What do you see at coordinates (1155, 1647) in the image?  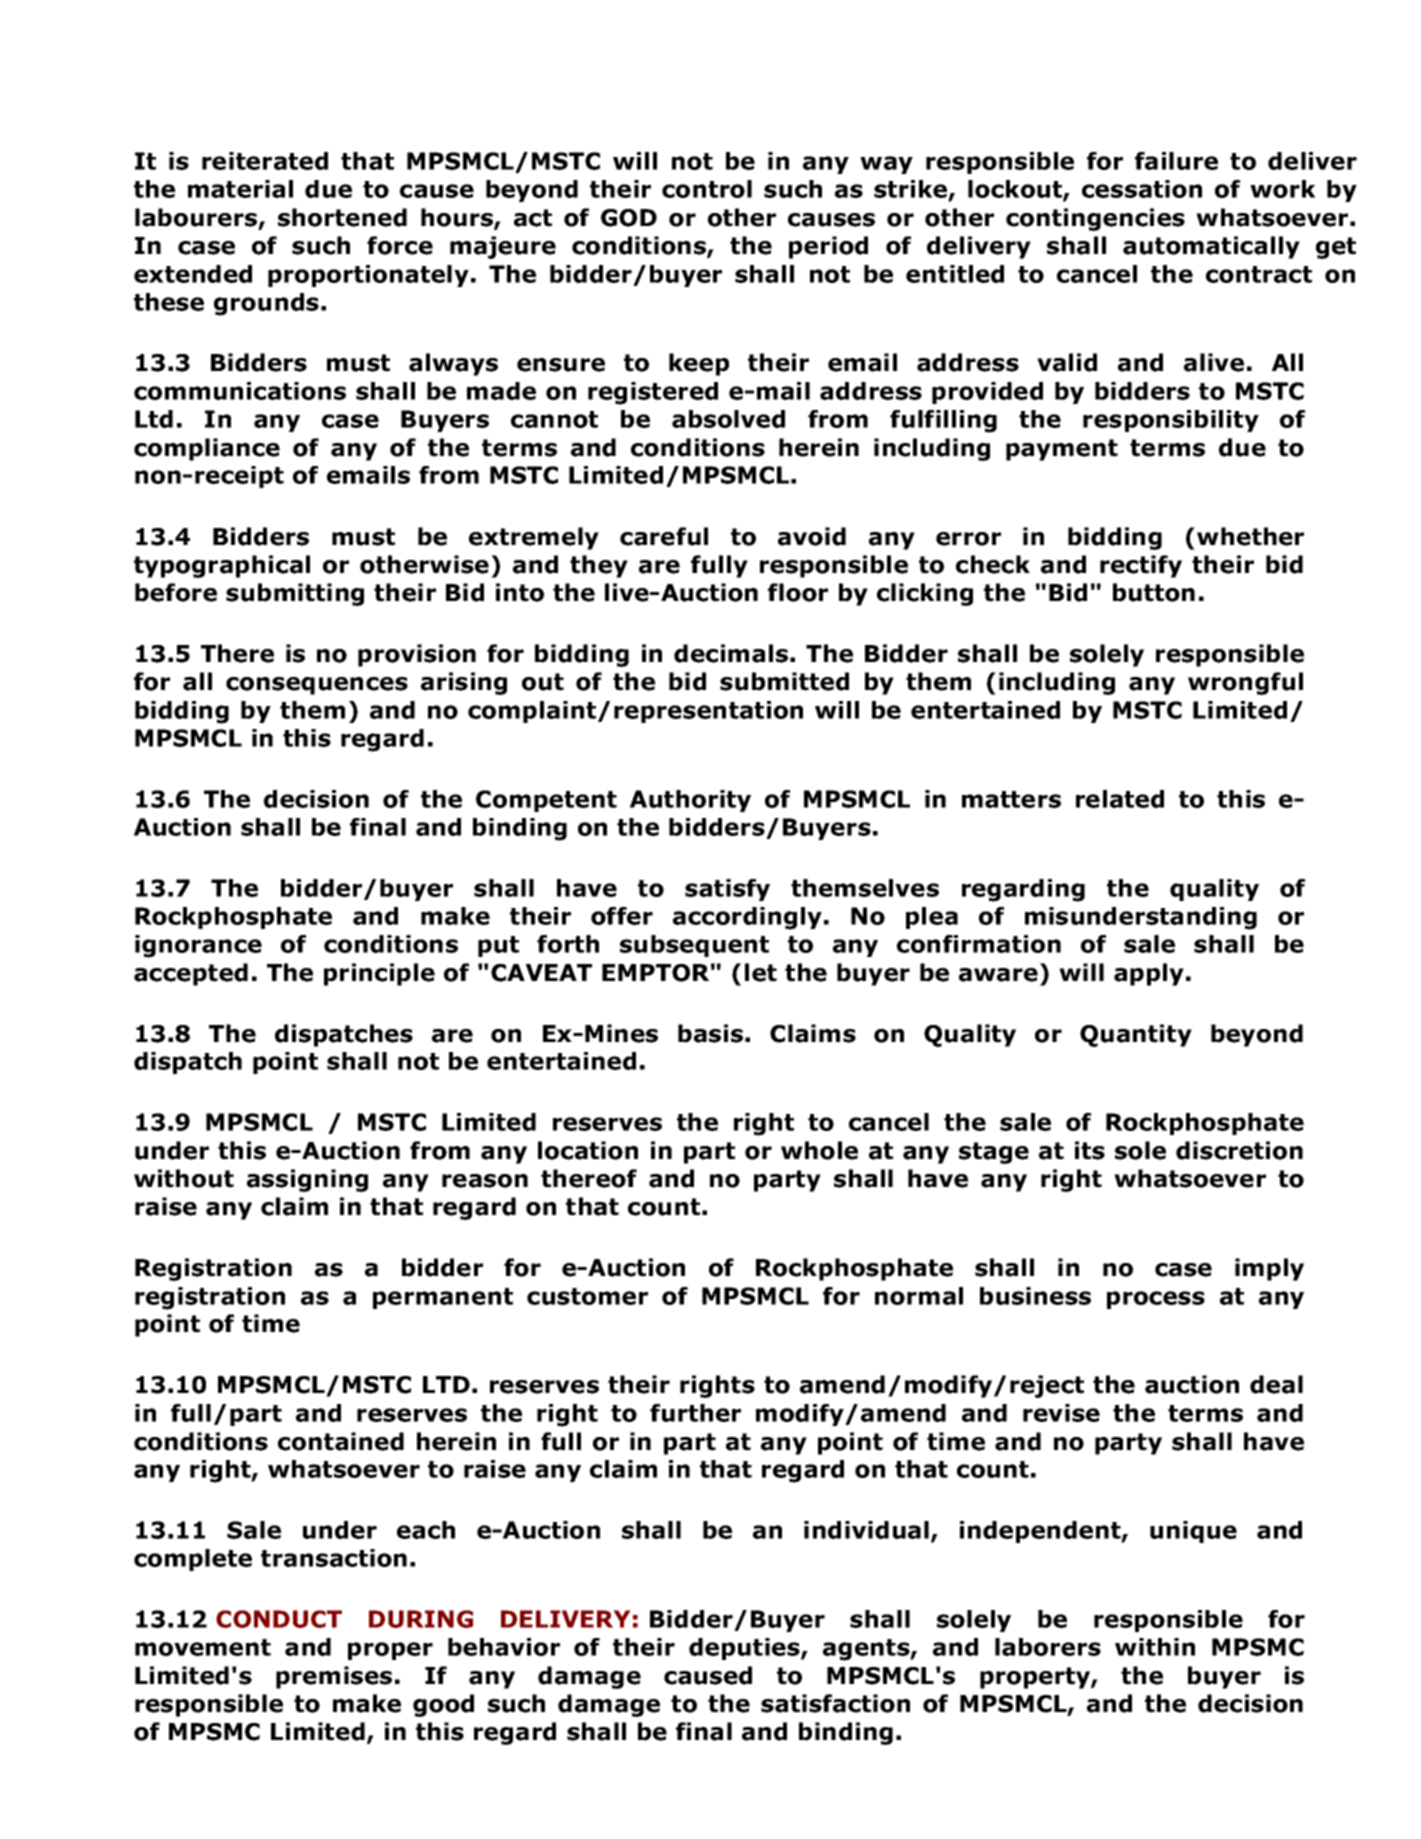 I see `within` at bounding box center [1155, 1647].
